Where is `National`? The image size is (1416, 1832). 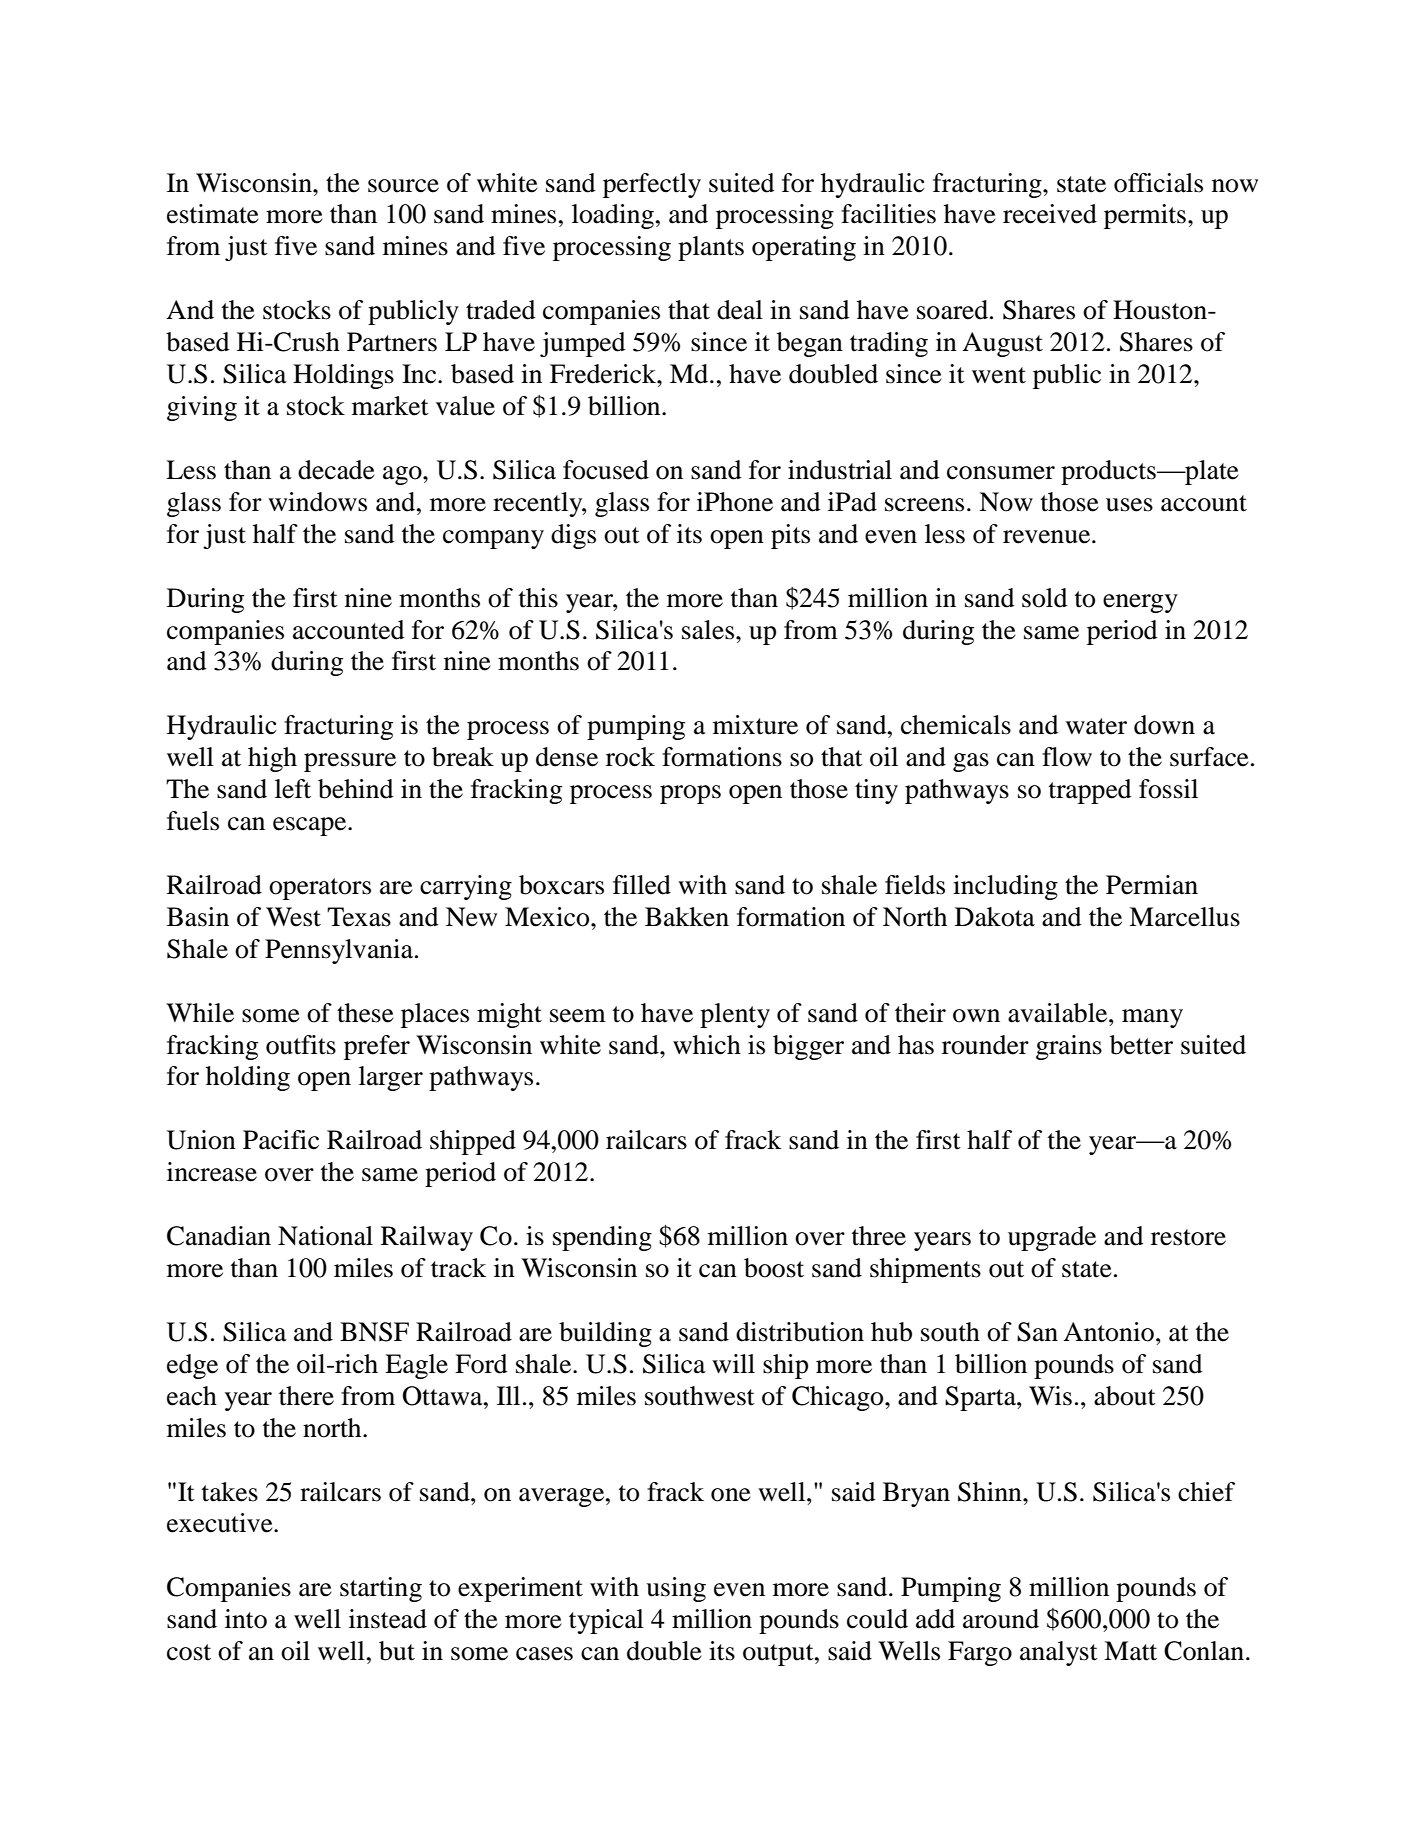 National is located at coordinates (325, 1236).
